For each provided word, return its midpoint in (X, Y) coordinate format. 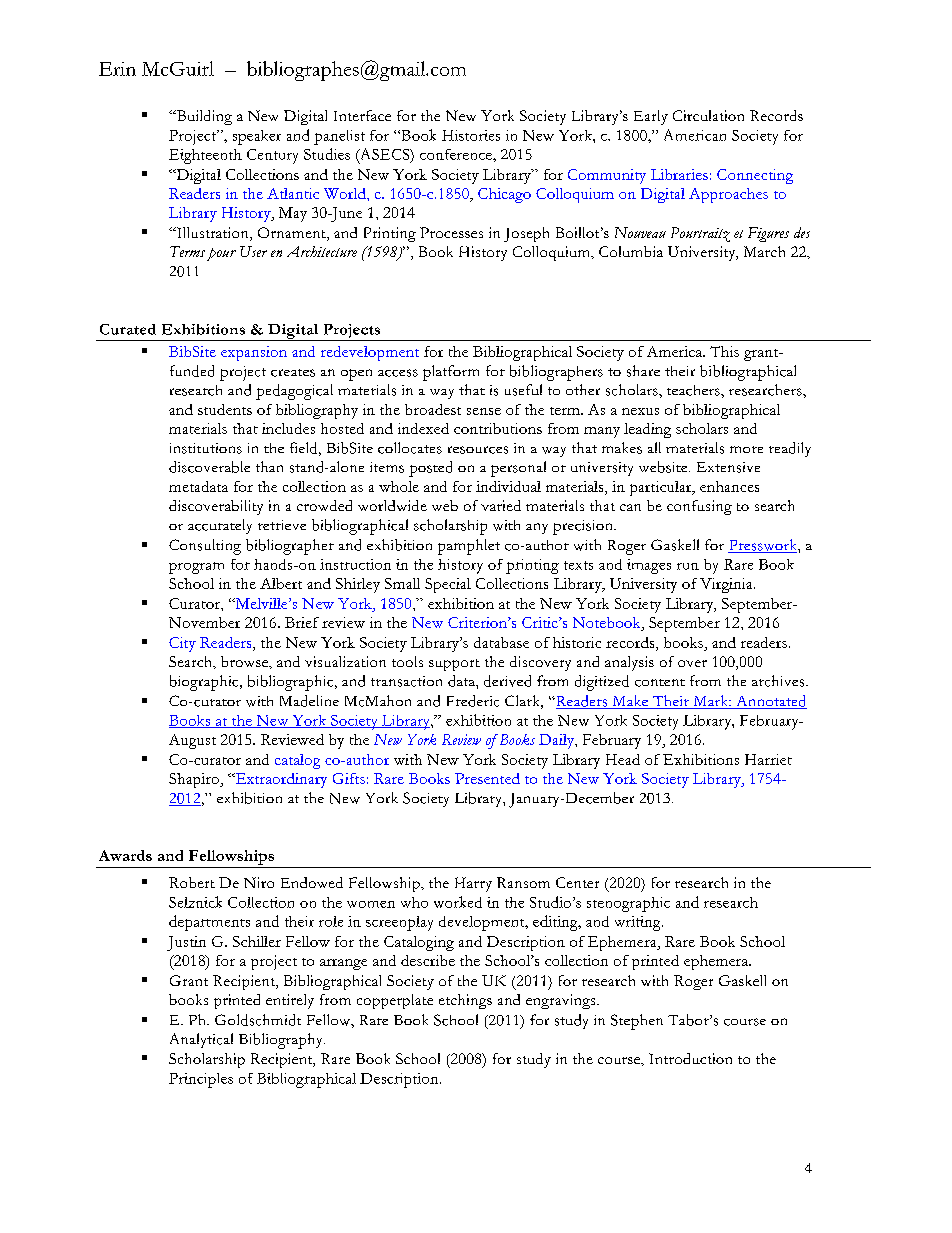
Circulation (708, 115)
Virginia (727, 585)
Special (448, 585)
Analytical (201, 1040)
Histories (471, 135)
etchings (465, 1001)
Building (203, 117)
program (196, 568)
